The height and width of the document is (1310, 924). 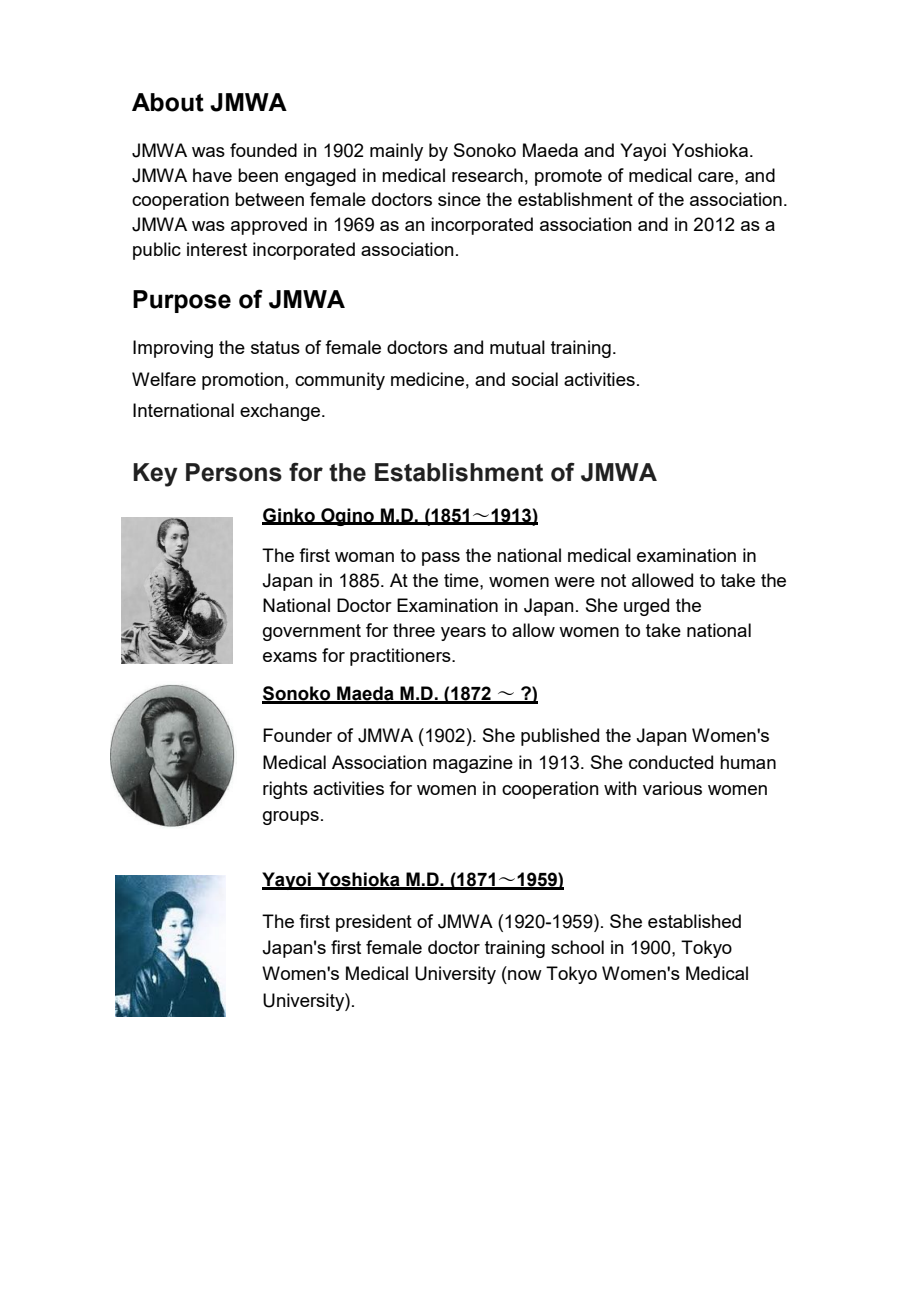 What do you see at coordinates (694, 921) in the document?
I see `established` at bounding box center [694, 921].
